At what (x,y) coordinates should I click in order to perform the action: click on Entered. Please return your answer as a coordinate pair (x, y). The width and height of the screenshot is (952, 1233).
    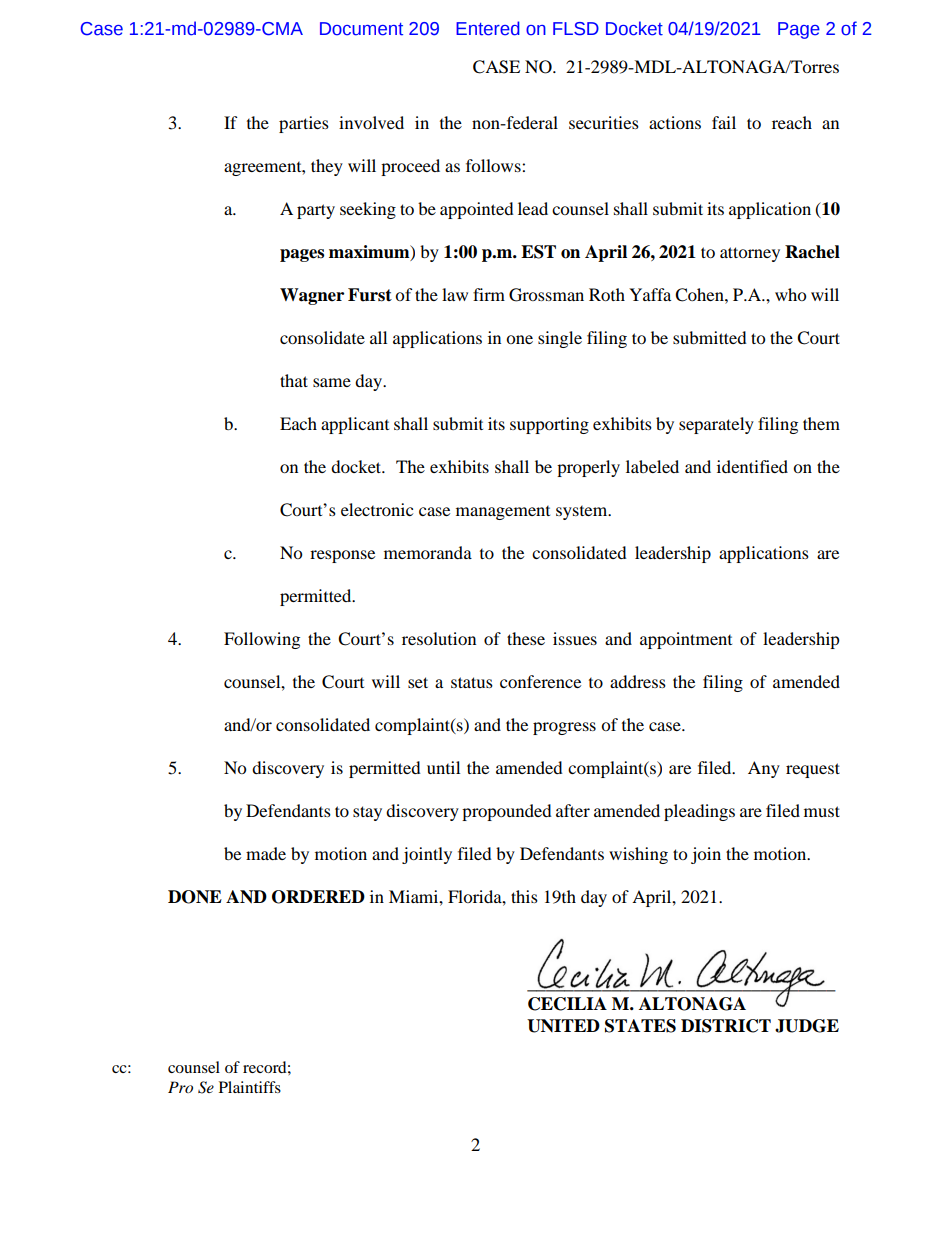
    Looking at the image, I should click on (488, 28).
